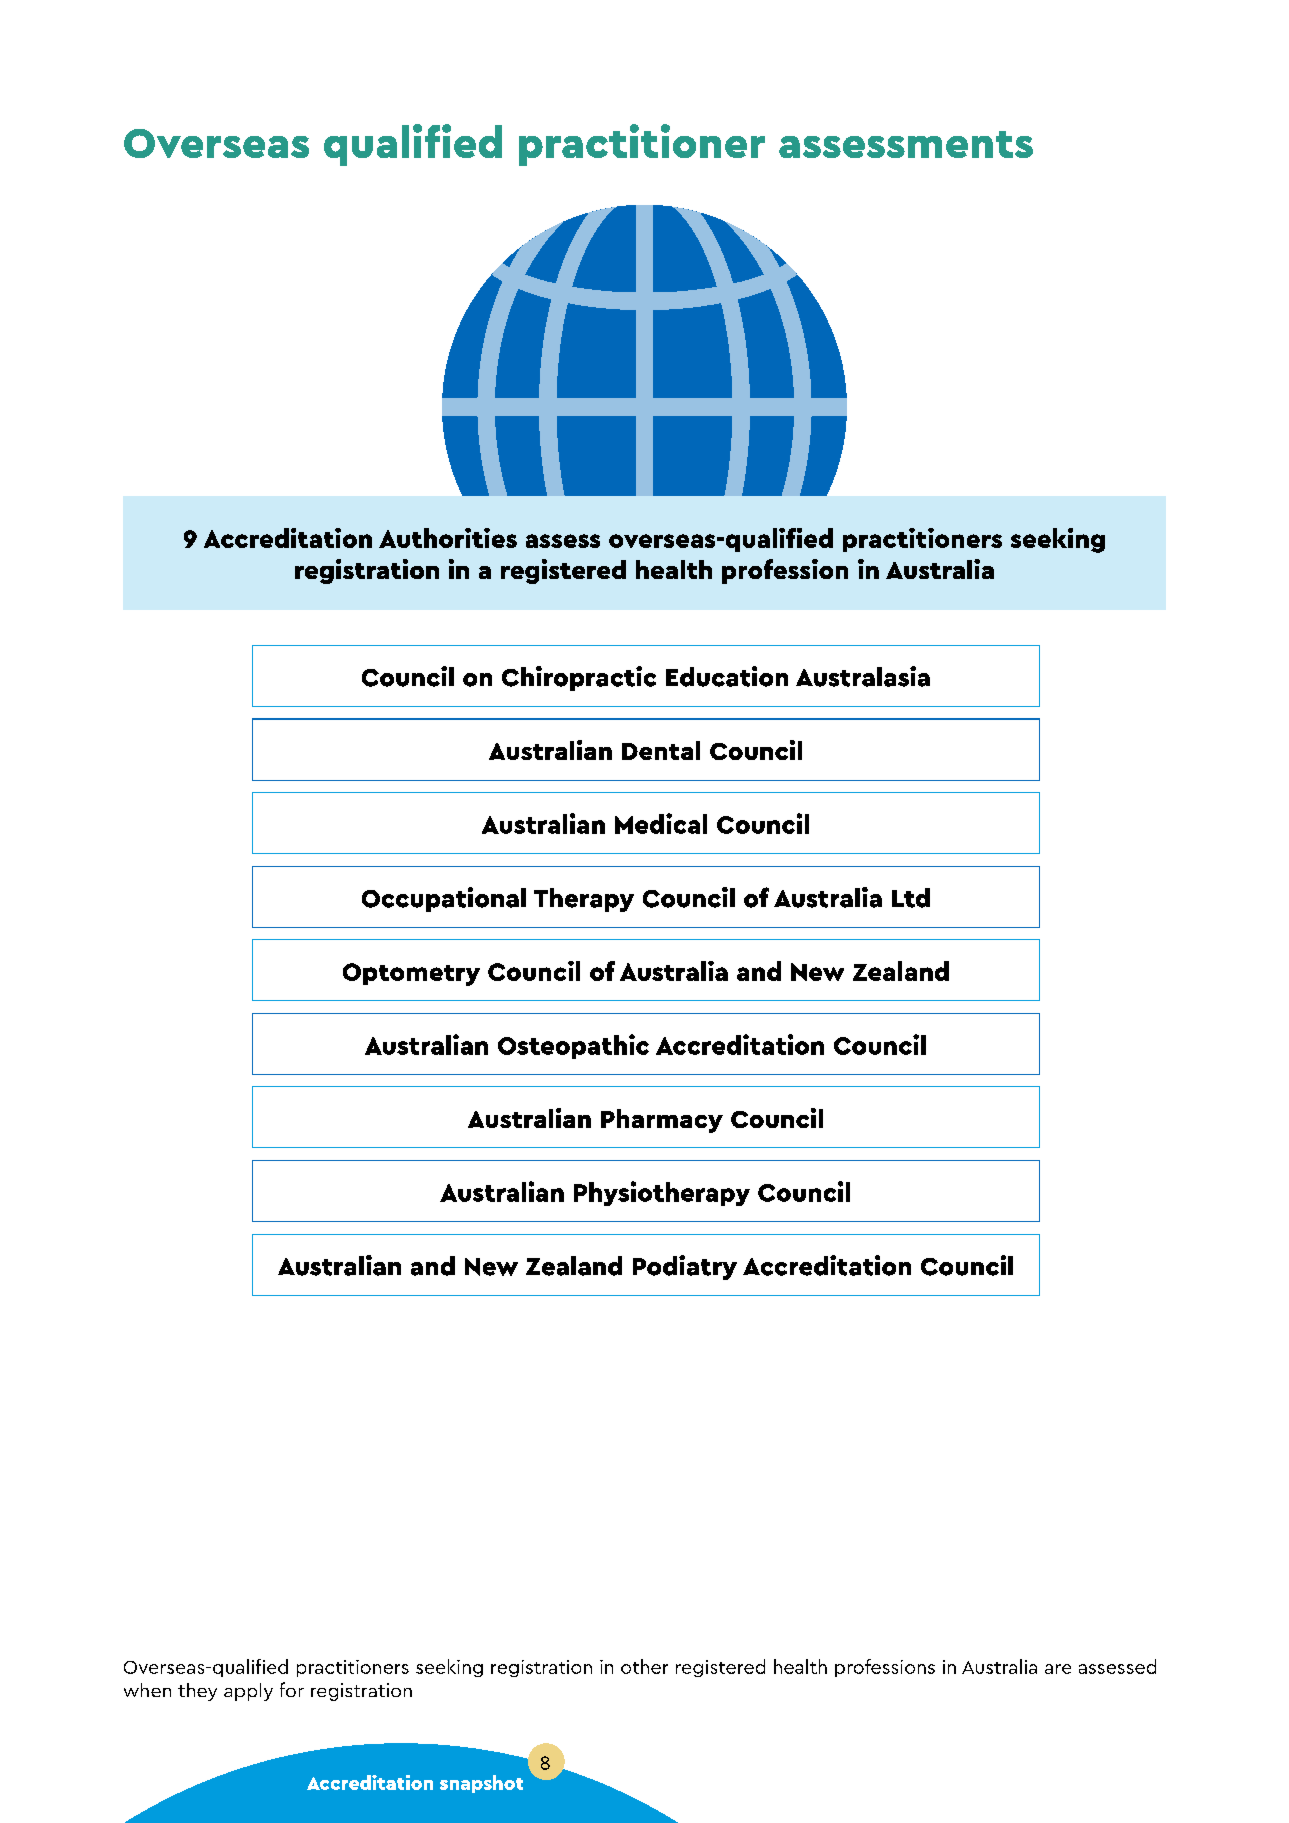  I want to click on Authorities, so click(448, 538).
